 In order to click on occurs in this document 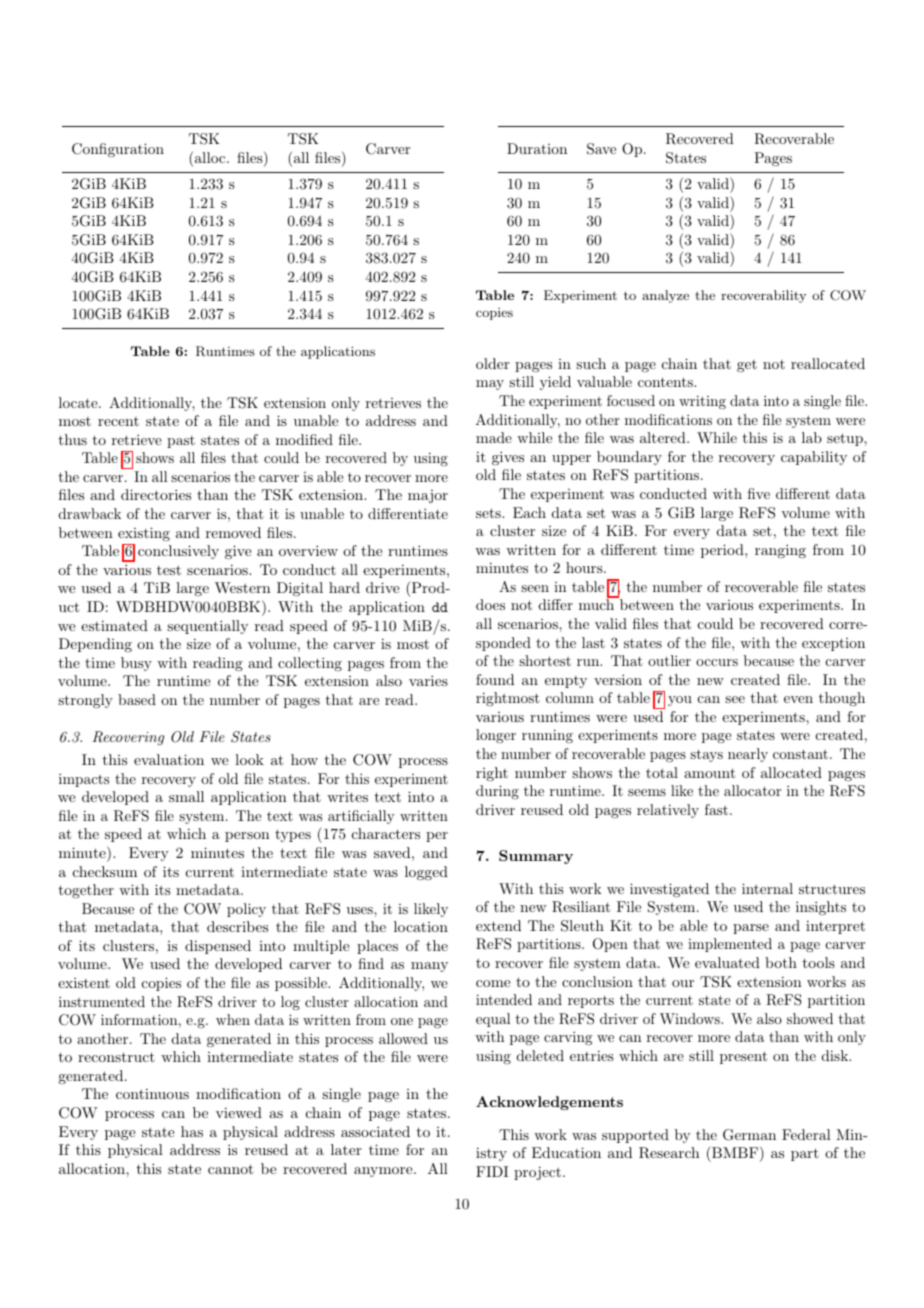, I will do `click(717, 662)`.
